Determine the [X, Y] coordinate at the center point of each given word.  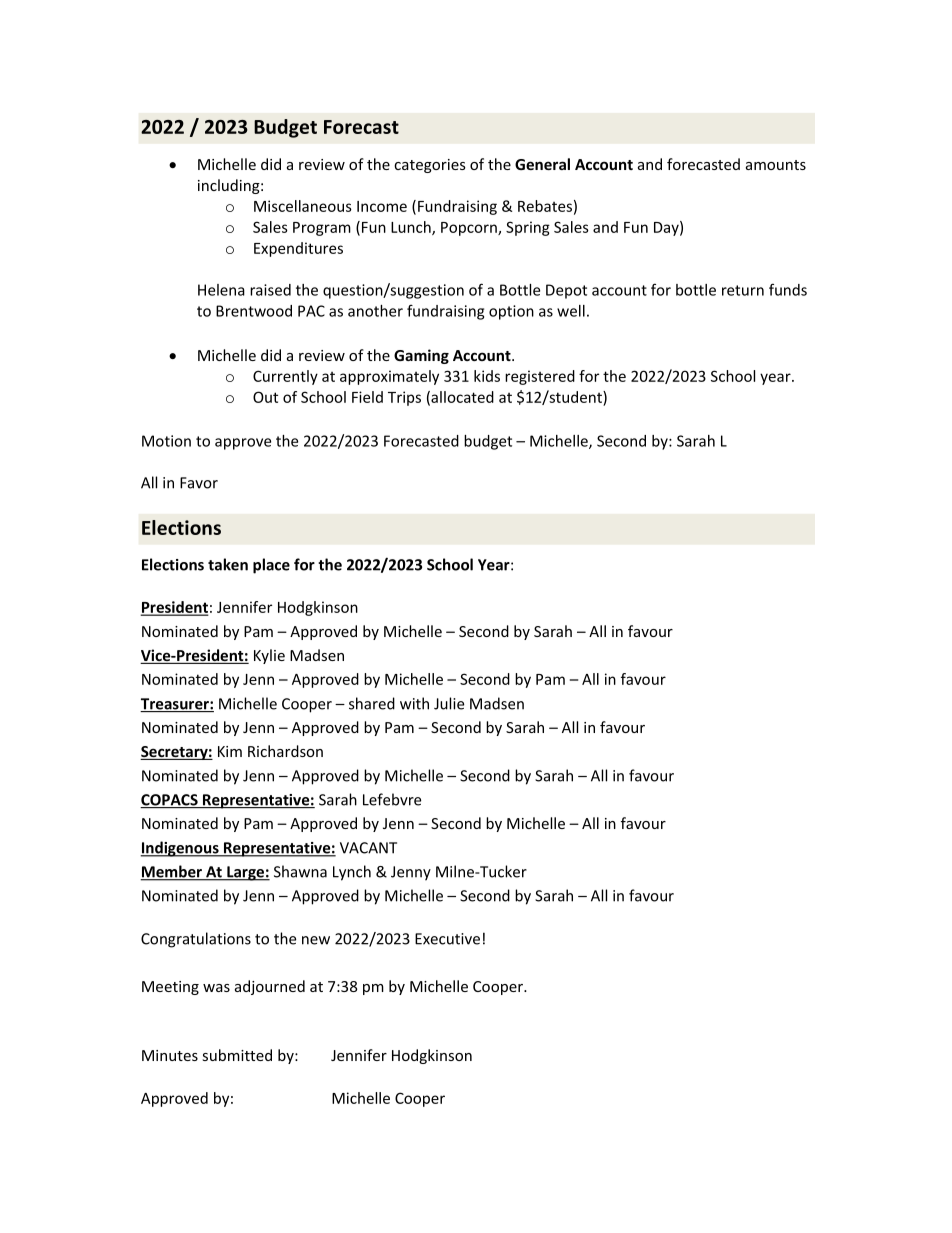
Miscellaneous [303, 206]
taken [228, 564]
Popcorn [470, 229]
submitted [237, 1055]
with [414, 703]
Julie [449, 703]
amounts [776, 165]
